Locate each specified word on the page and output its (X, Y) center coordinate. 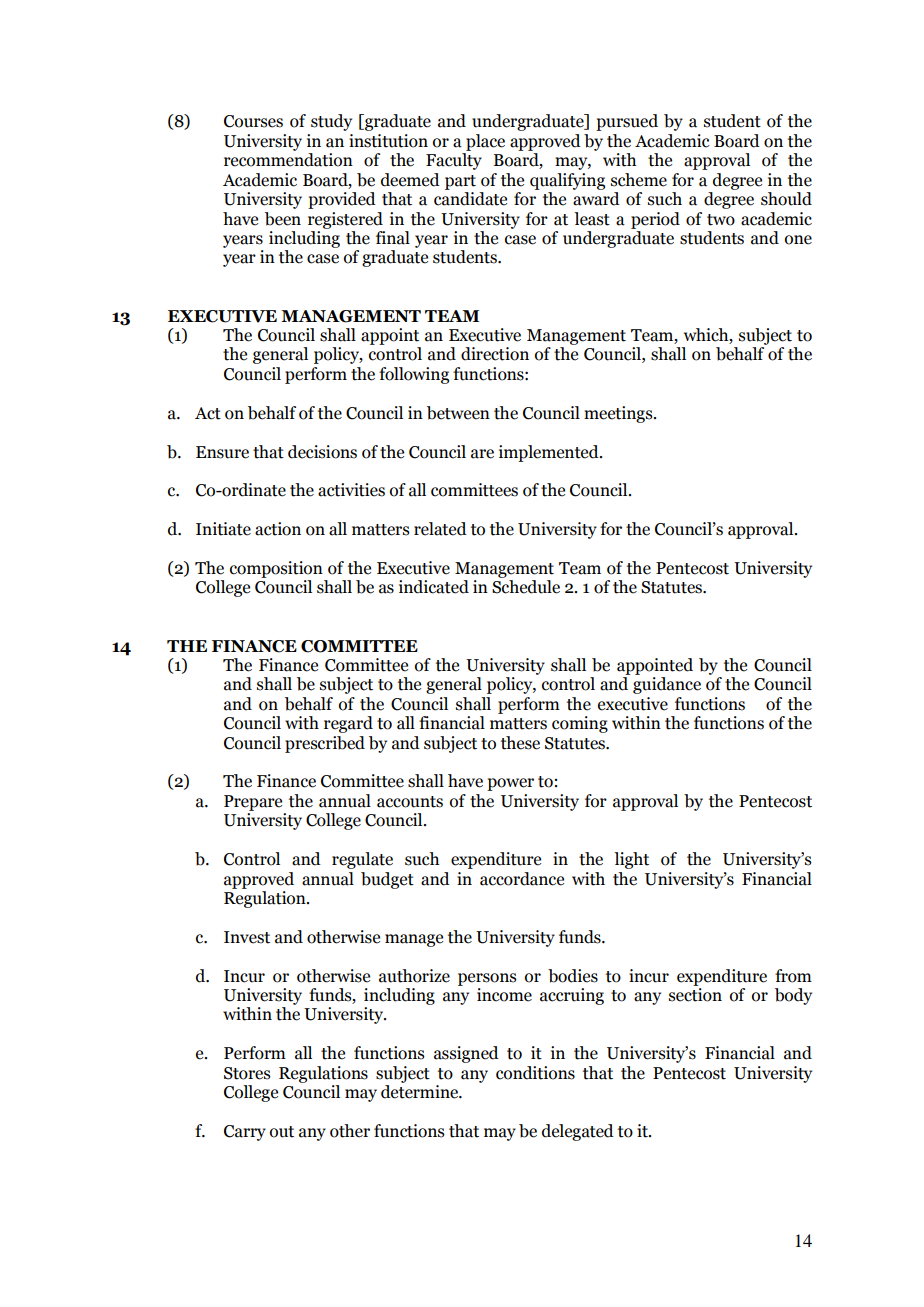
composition (276, 569)
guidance (667, 685)
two (721, 220)
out (282, 1132)
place (485, 142)
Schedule (526, 587)
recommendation (288, 160)
